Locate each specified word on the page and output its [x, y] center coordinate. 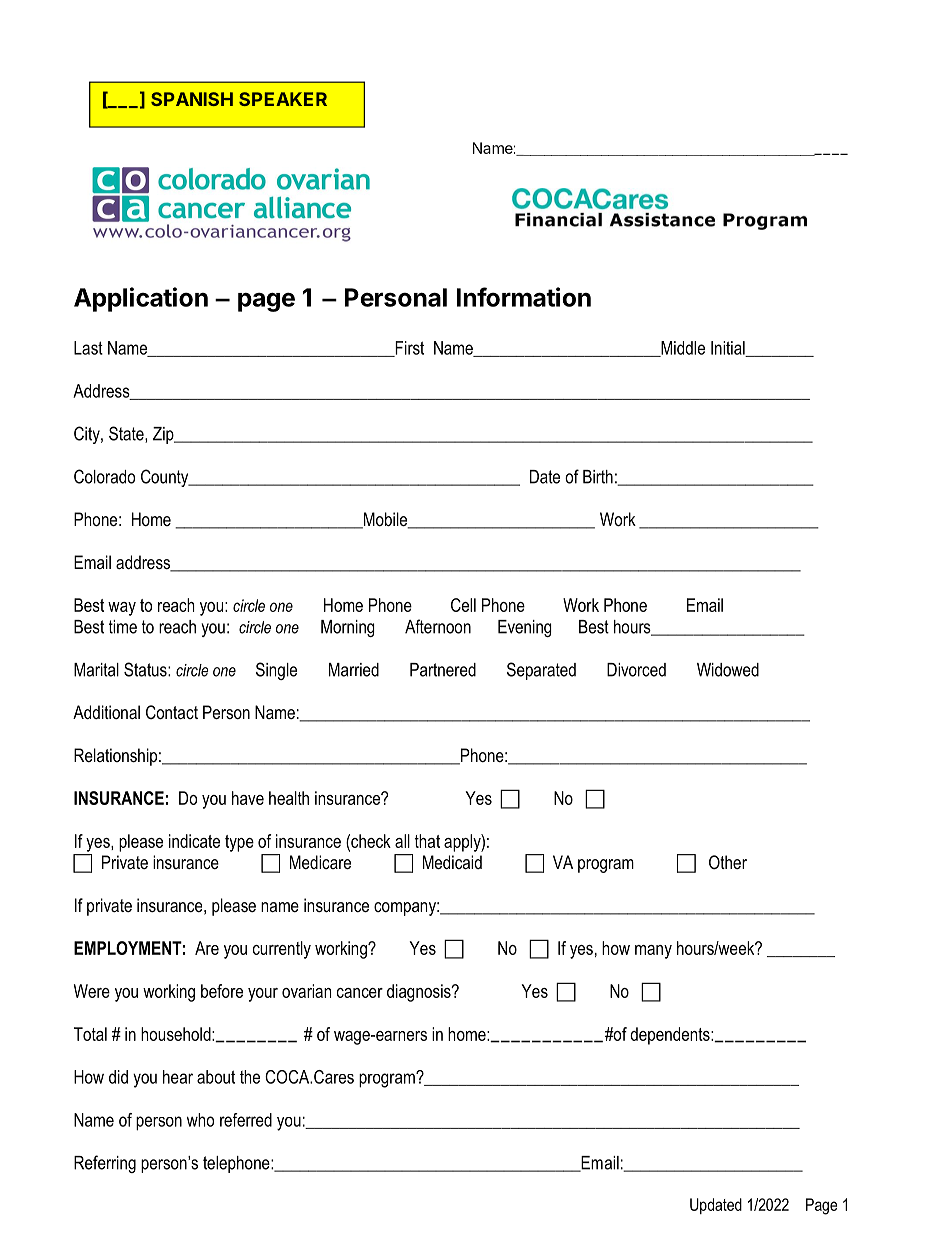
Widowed [728, 670]
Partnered [443, 670]
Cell [463, 605]
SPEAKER [283, 99]
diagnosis [420, 993]
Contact [172, 712]
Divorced [636, 670]
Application [141, 299]
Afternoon [438, 626]
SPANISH [192, 99]
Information [524, 297]
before [222, 991]
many [653, 952]
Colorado [104, 476]
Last [88, 348]
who [200, 1120]
